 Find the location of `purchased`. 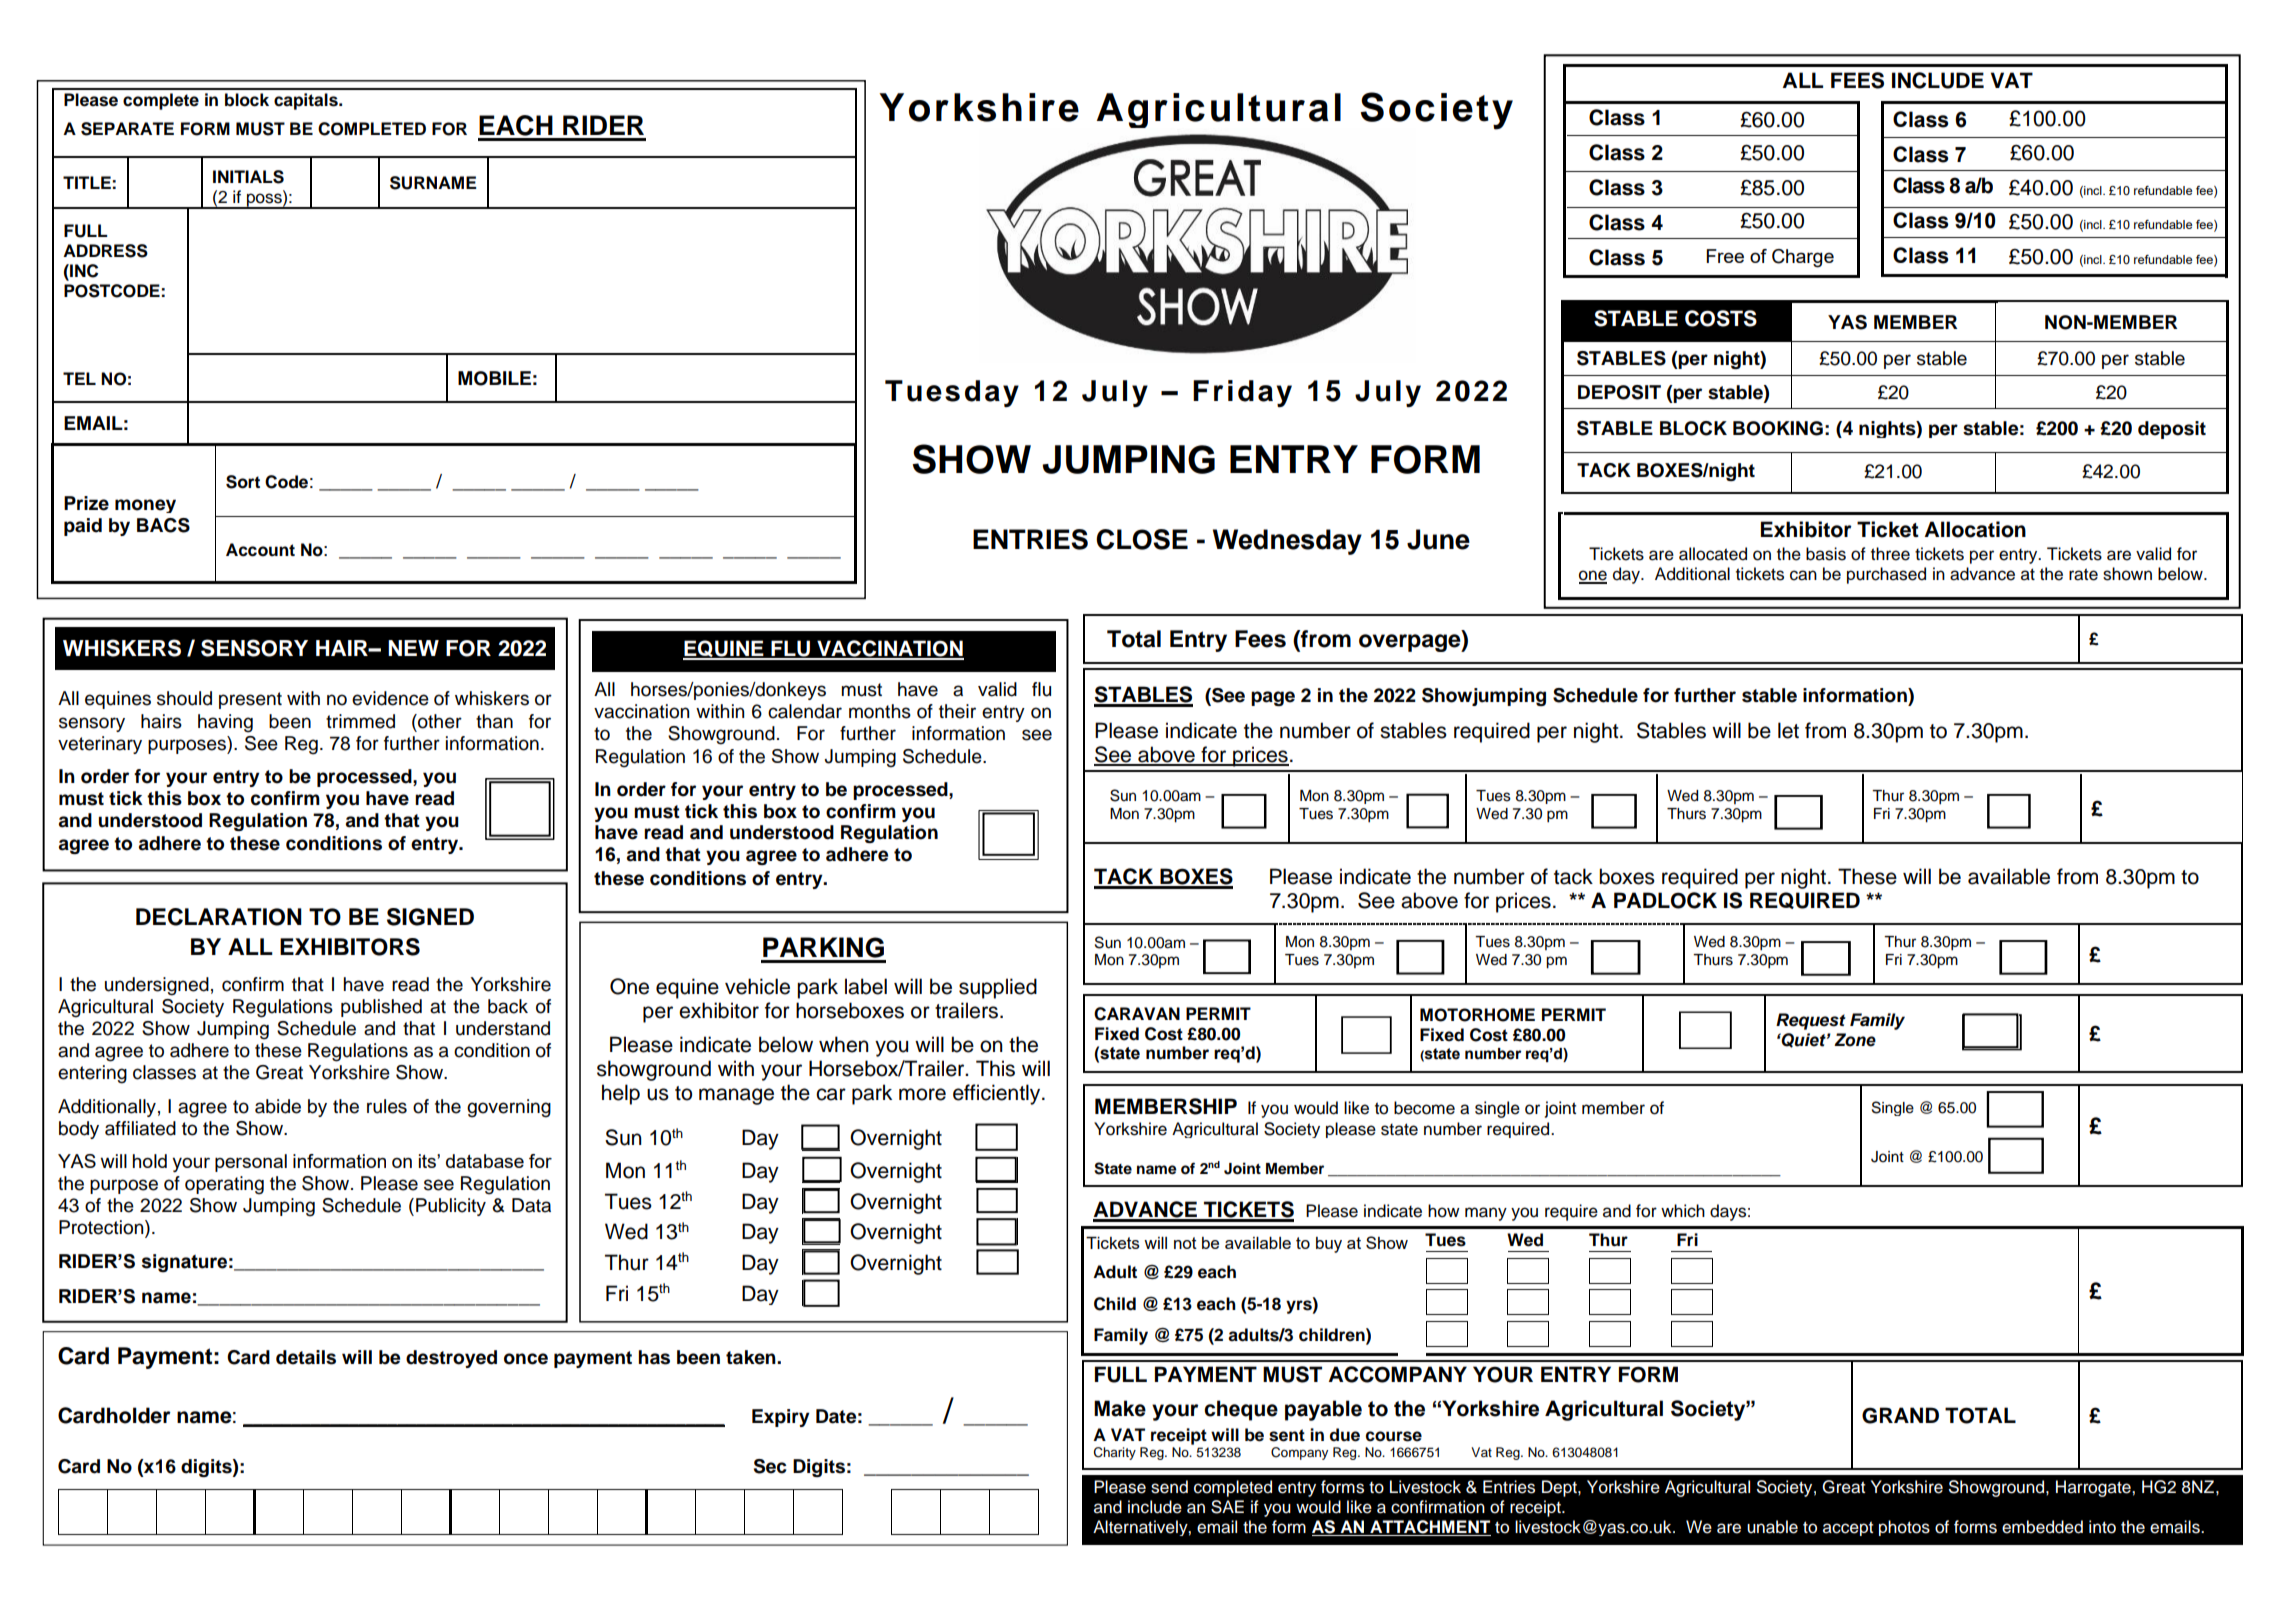

purchased is located at coordinates (1886, 575).
